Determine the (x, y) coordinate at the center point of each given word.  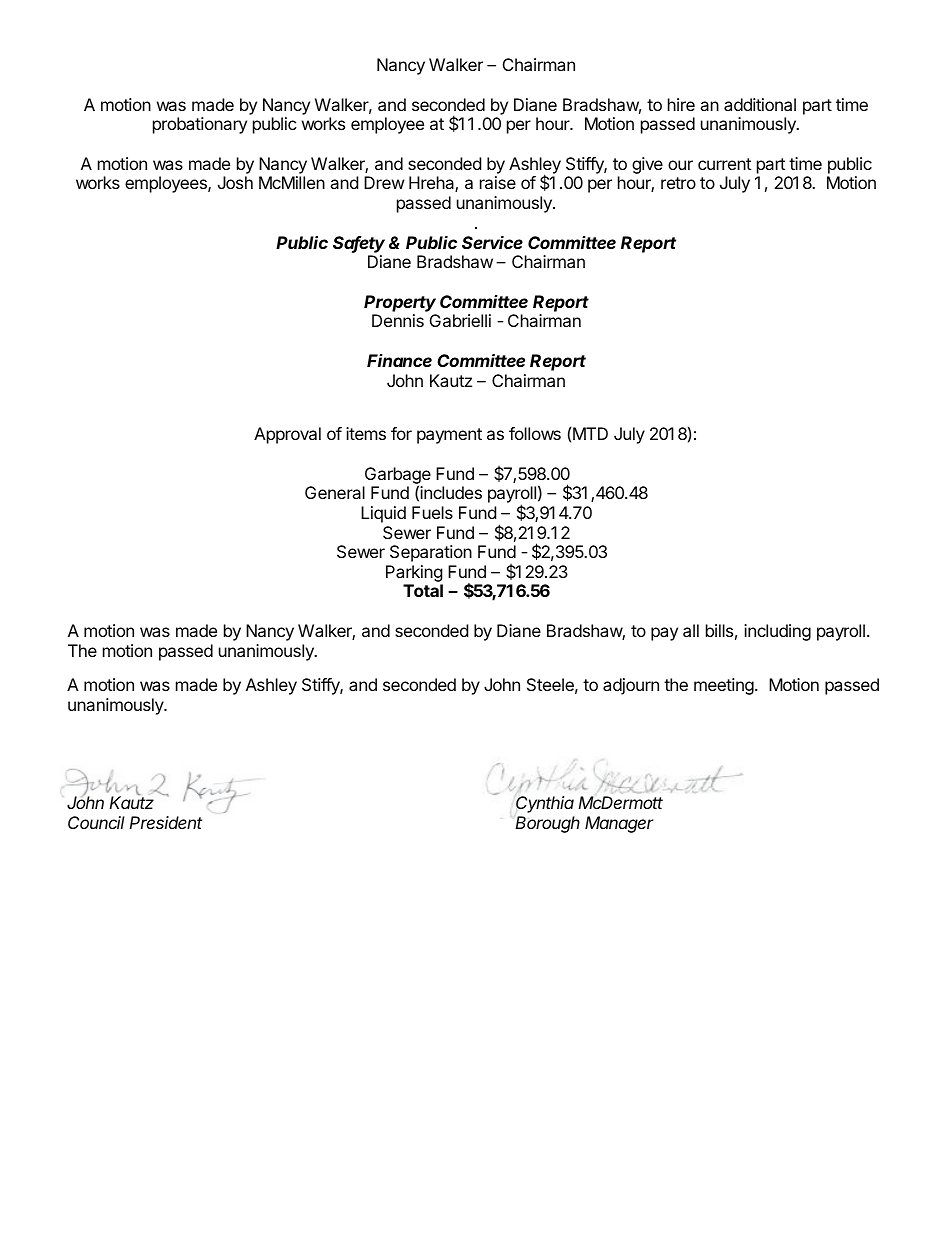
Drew (384, 182)
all (691, 630)
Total (423, 590)
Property (400, 303)
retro (678, 183)
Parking (414, 575)
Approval (287, 435)
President (165, 822)
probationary (200, 125)
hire (681, 104)
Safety (359, 244)
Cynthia (544, 805)
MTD (590, 433)
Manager (619, 824)
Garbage (398, 476)
